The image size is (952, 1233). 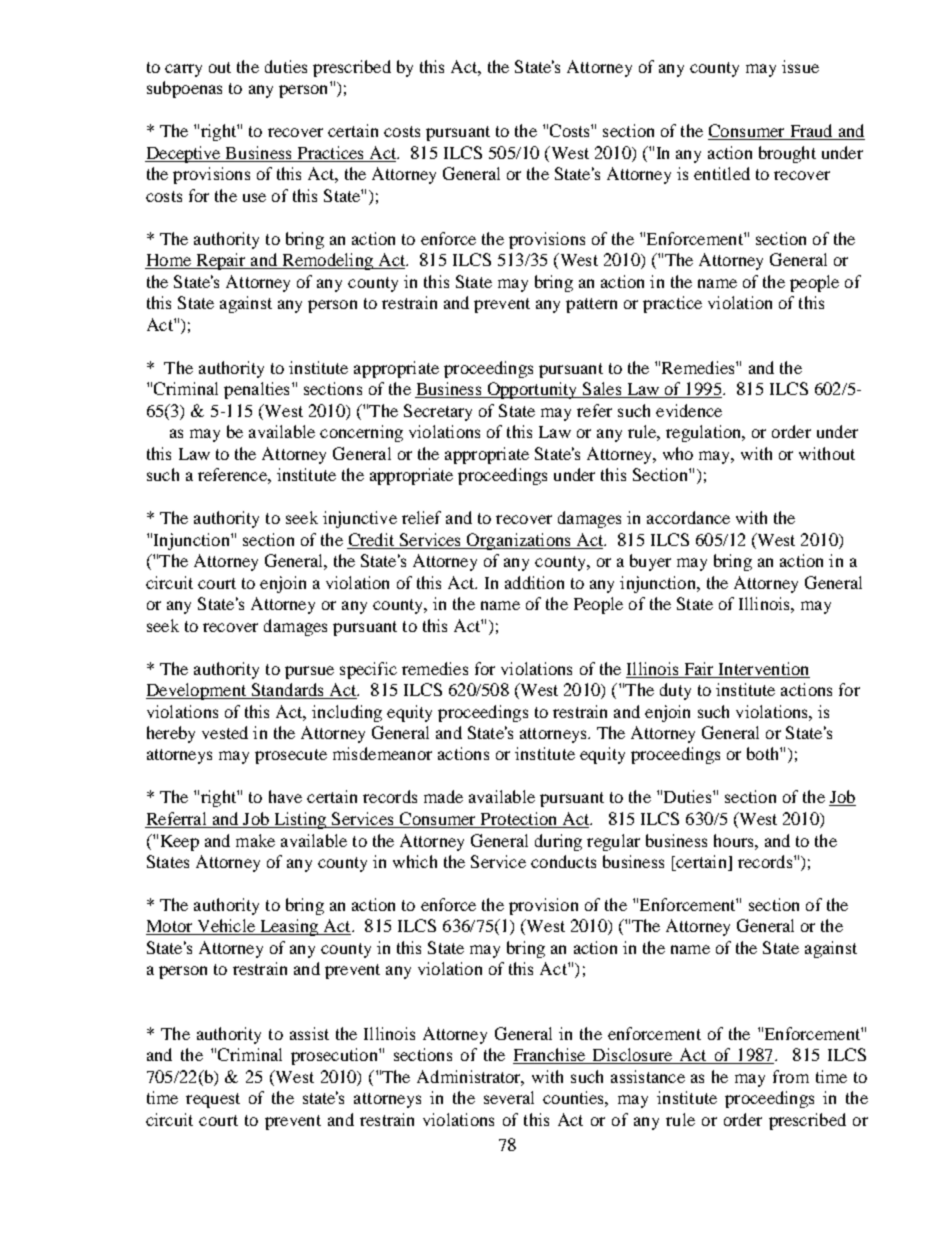 I want to click on subpoenas, so click(x=184, y=89).
